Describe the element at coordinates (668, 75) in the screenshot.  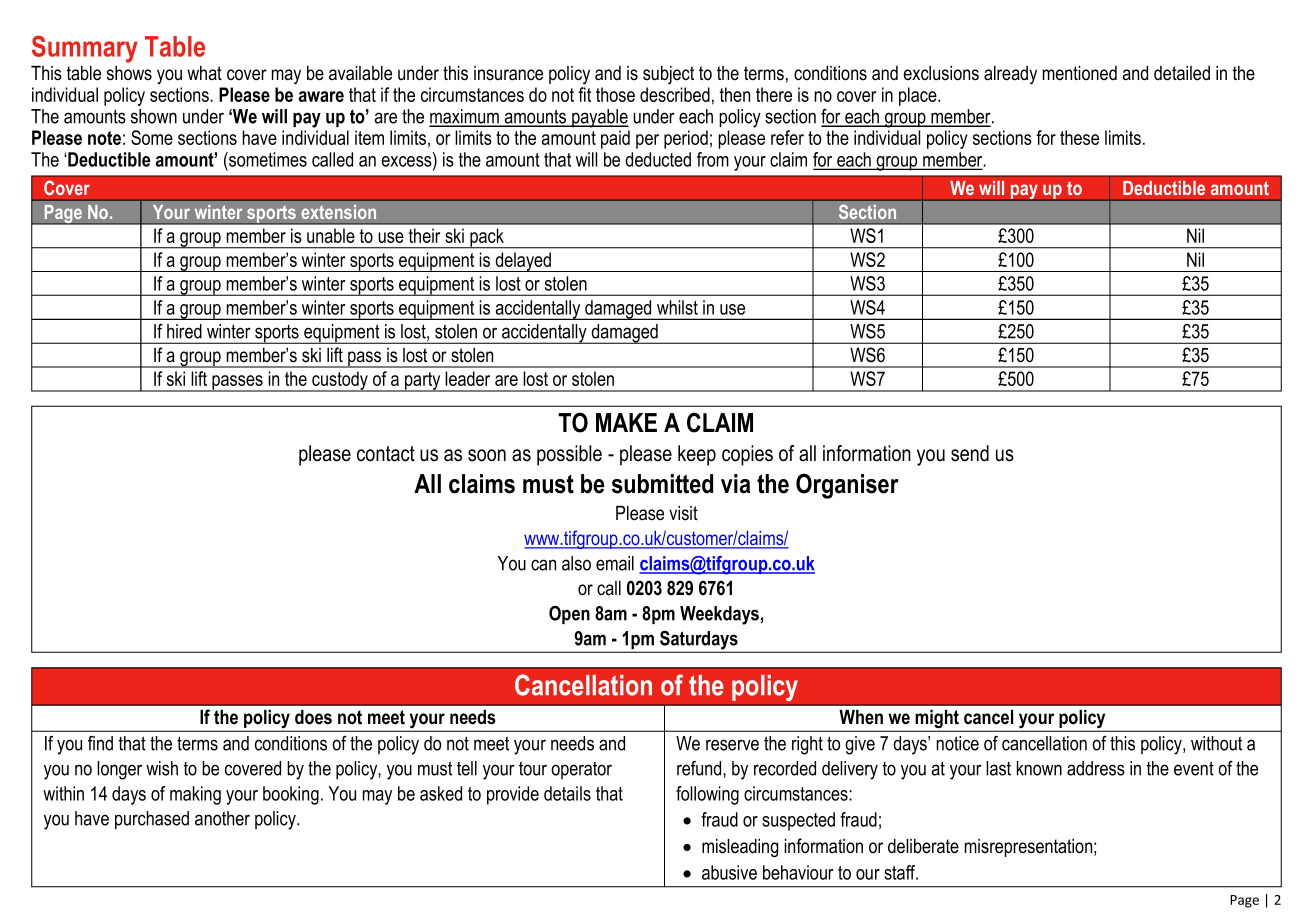
I see `subject` at that location.
